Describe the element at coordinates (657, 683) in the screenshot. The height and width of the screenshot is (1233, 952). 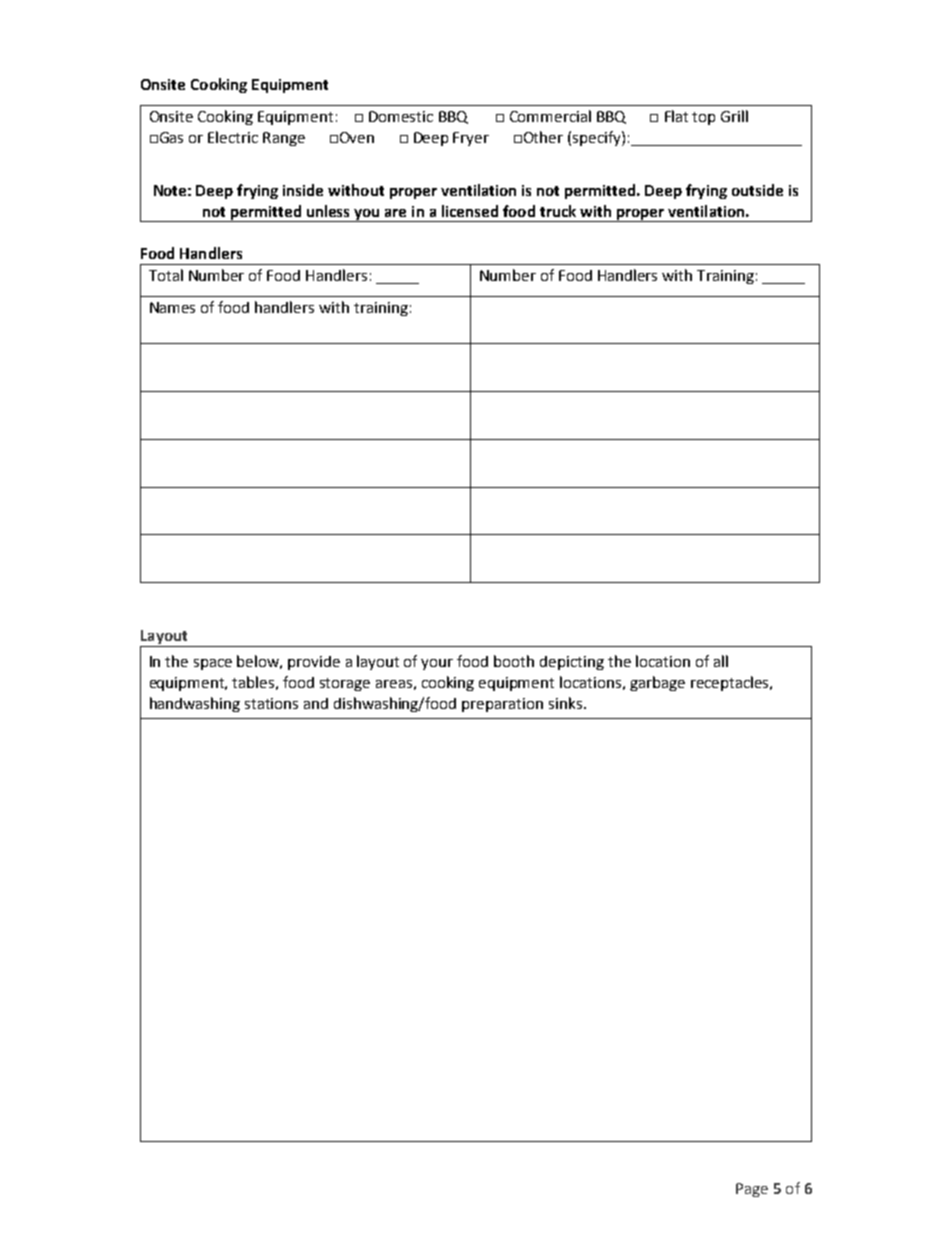
I see `garbage` at that location.
